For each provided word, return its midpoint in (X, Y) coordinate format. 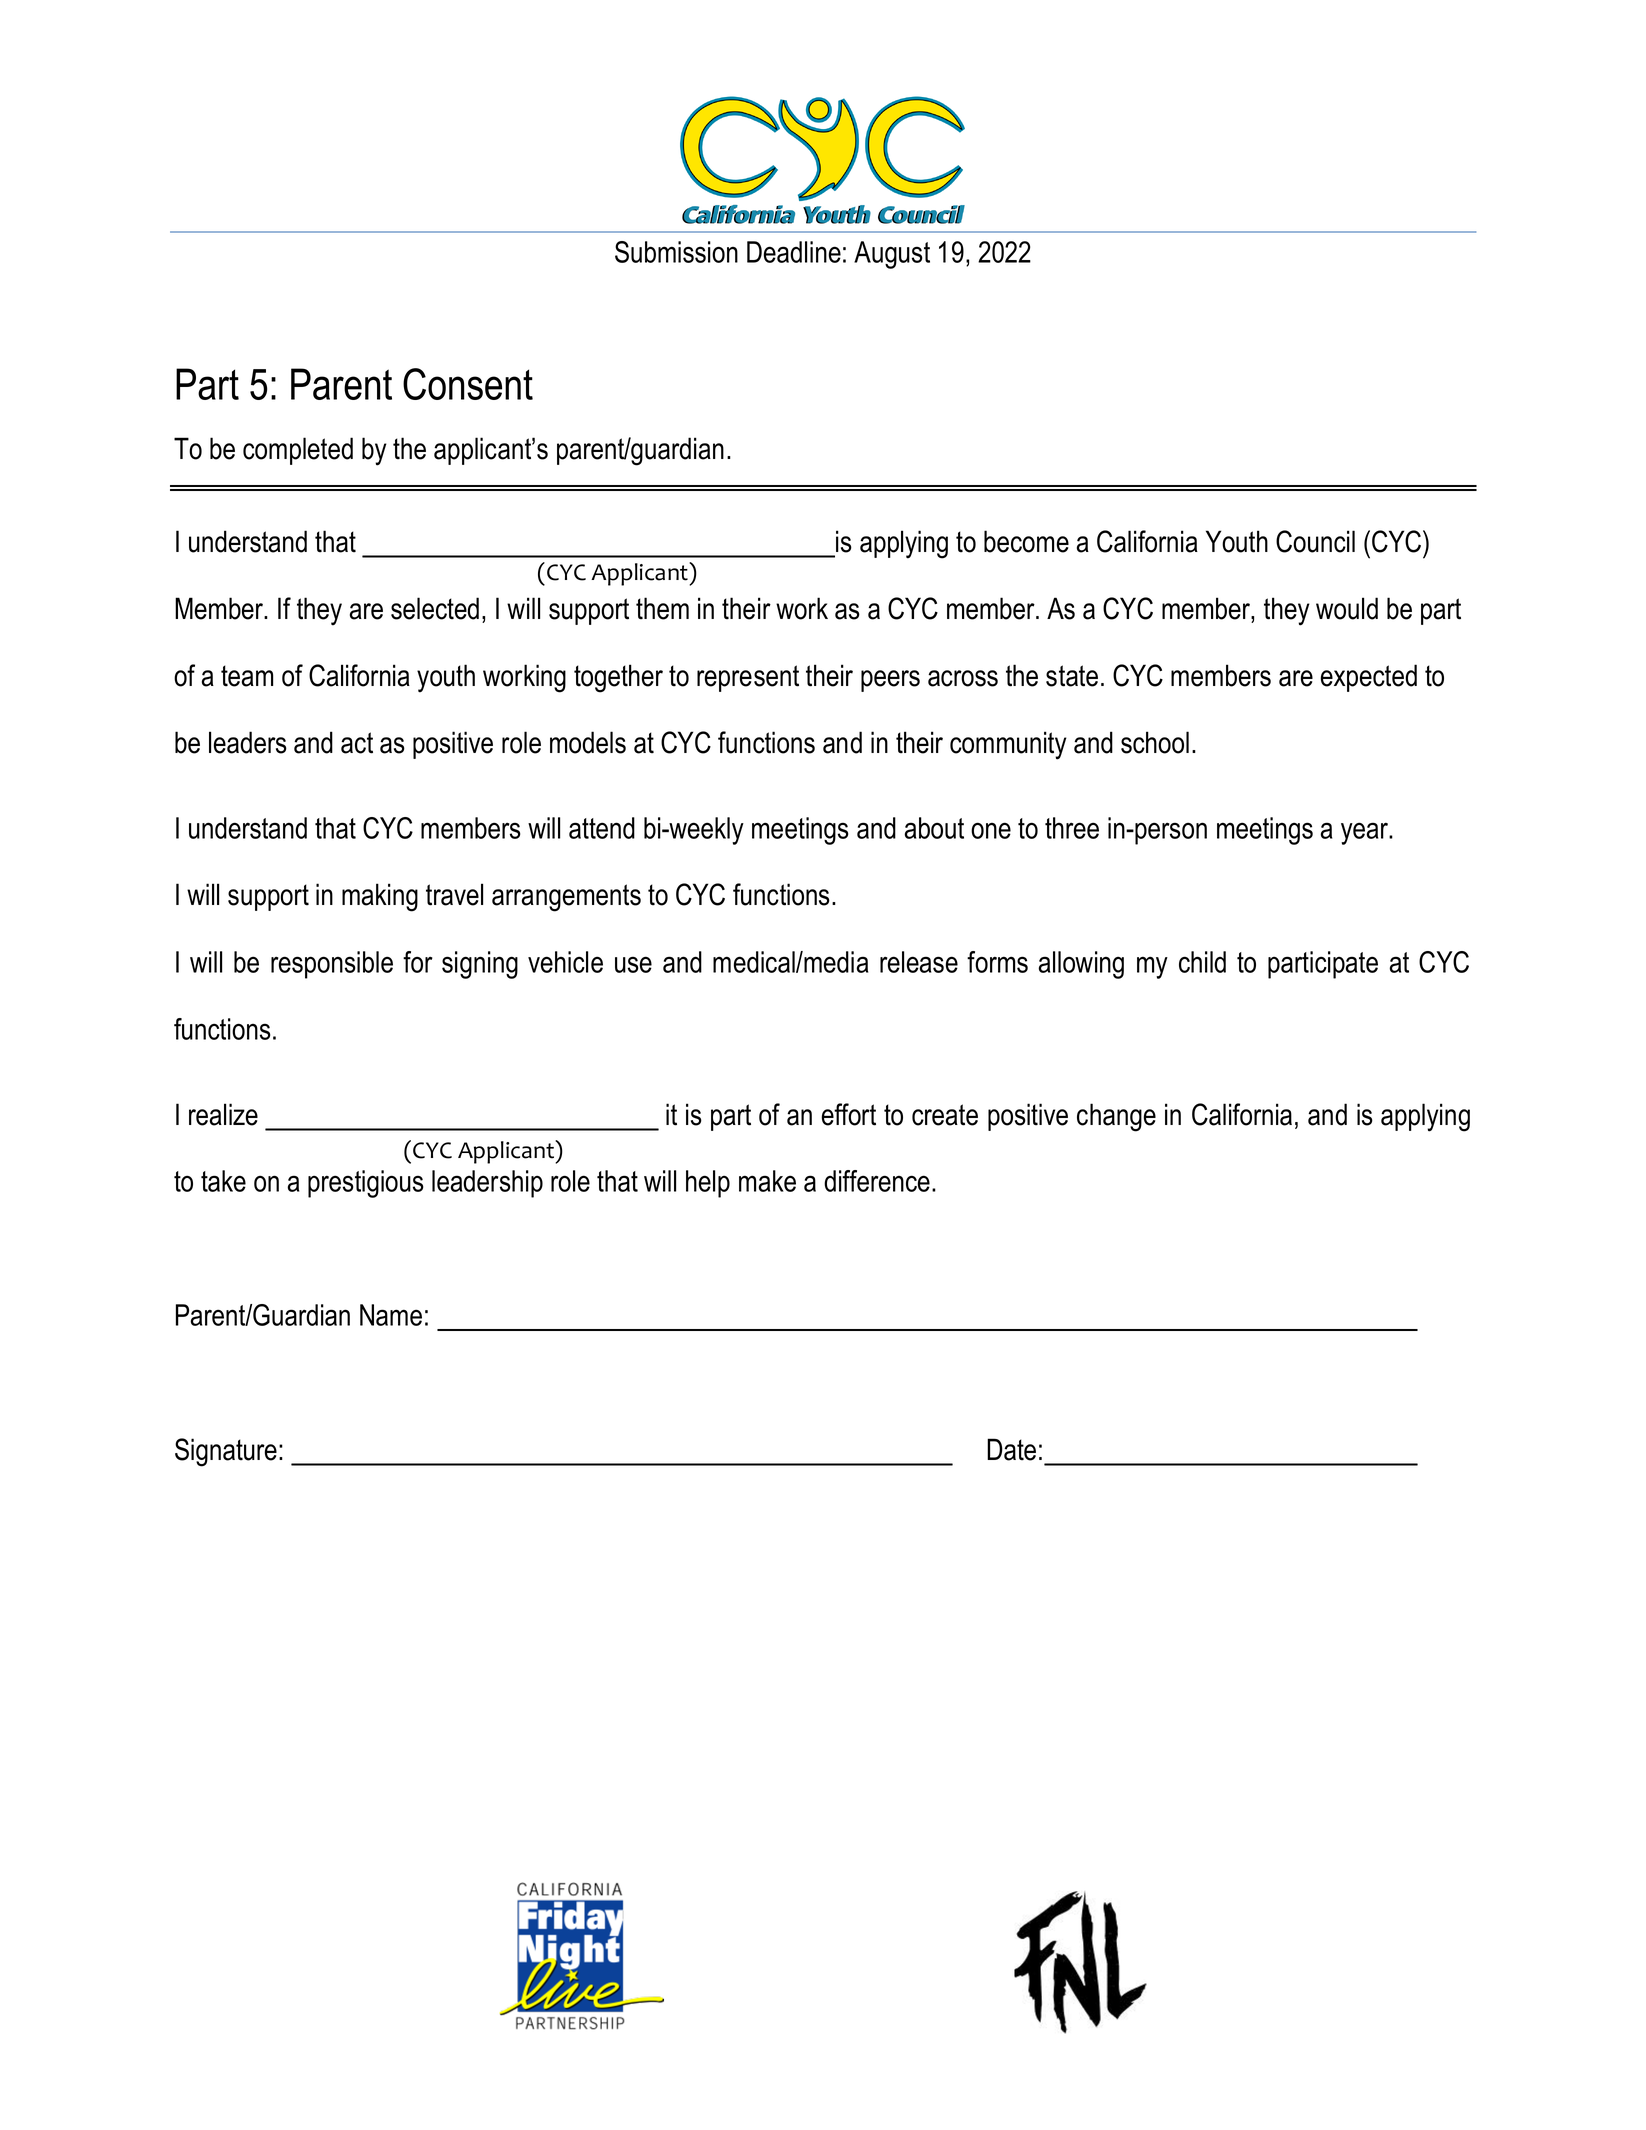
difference (877, 1181)
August (892, 255)
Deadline (794, 252)
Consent (468, 384)
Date (1011, 1449)
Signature (226, 1452)
